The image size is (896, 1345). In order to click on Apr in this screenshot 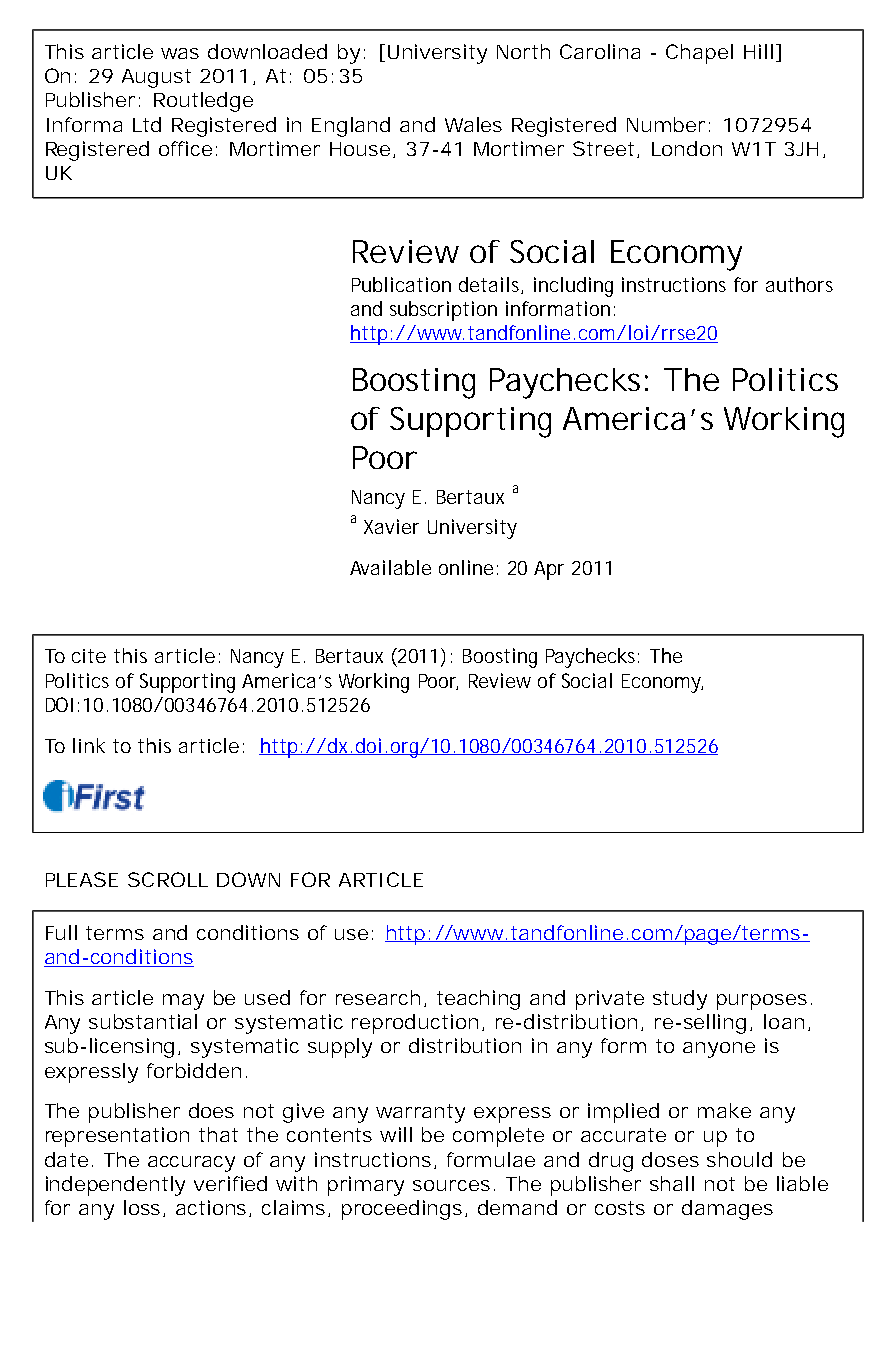, I will do `click(549, 570)`.
